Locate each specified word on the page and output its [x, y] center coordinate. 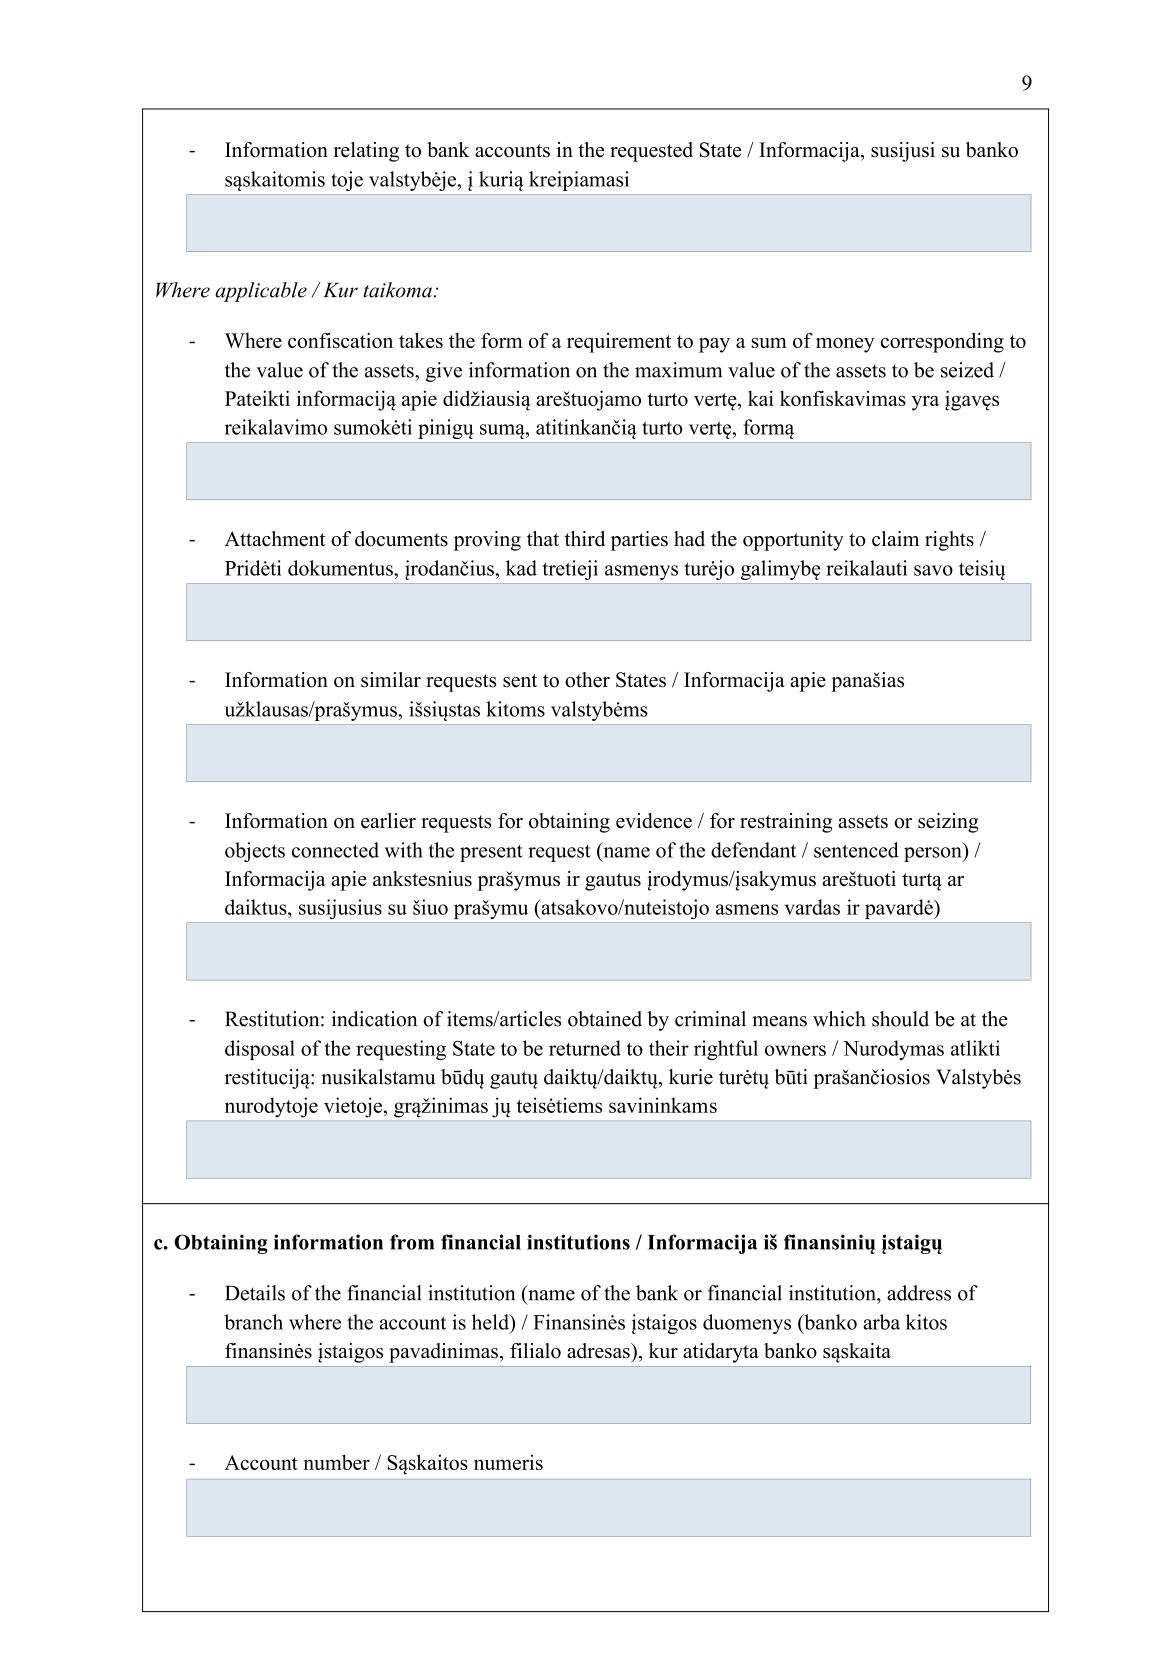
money [845, 345]
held [491, 1322]
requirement [619, 343]
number [336, 1462]
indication [374, 1019]
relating [366, 152]
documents [401, 539]
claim [895, 539]
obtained [605, 1019]
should [900, 1019]
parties [639, 541]
